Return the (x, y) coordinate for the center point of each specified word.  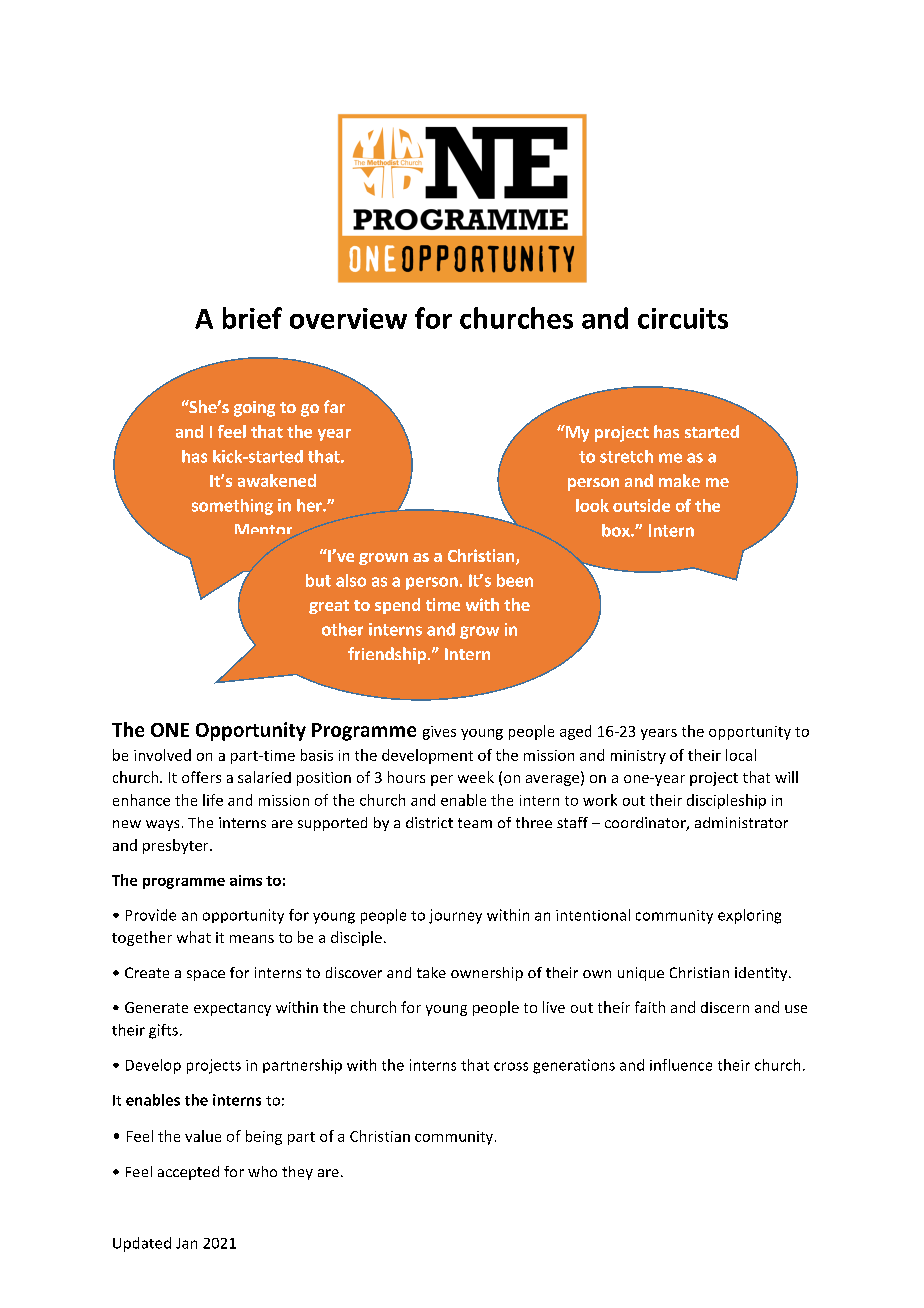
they (297, 1173)
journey (455, 916)
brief (252, 318)
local (741, 755)
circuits (683, 318)
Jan (186, 1243)
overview (348, 318)
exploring (749, 916)
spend (397, 606)
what (194, 937)
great (329, 607)
